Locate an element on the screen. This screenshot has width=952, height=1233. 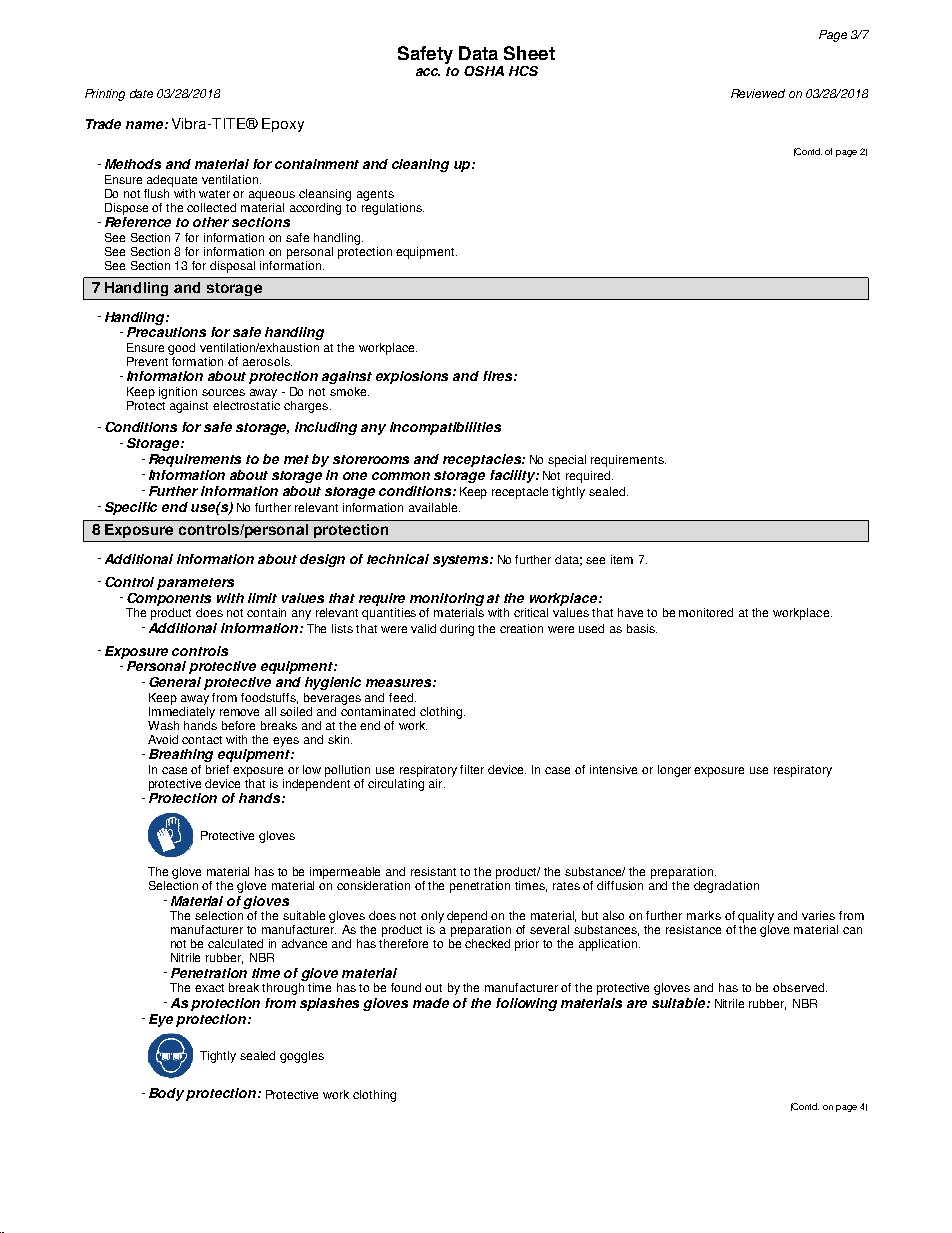
monitored is located at coordinates (706, 612).
